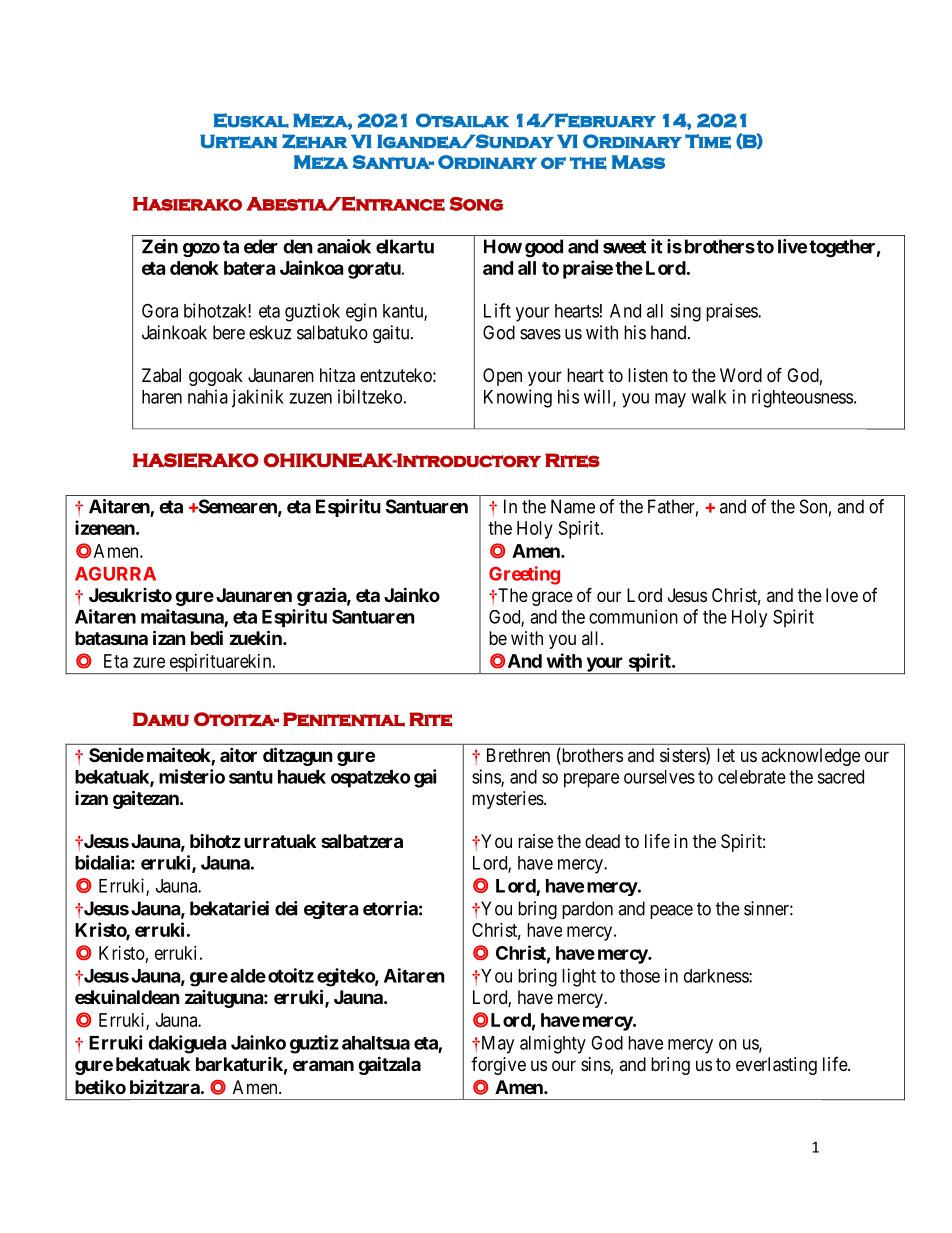 This image has width=952, height=1233. Describe the element at coordinates (192, 776) in the image. I see `misterio` at that location.
